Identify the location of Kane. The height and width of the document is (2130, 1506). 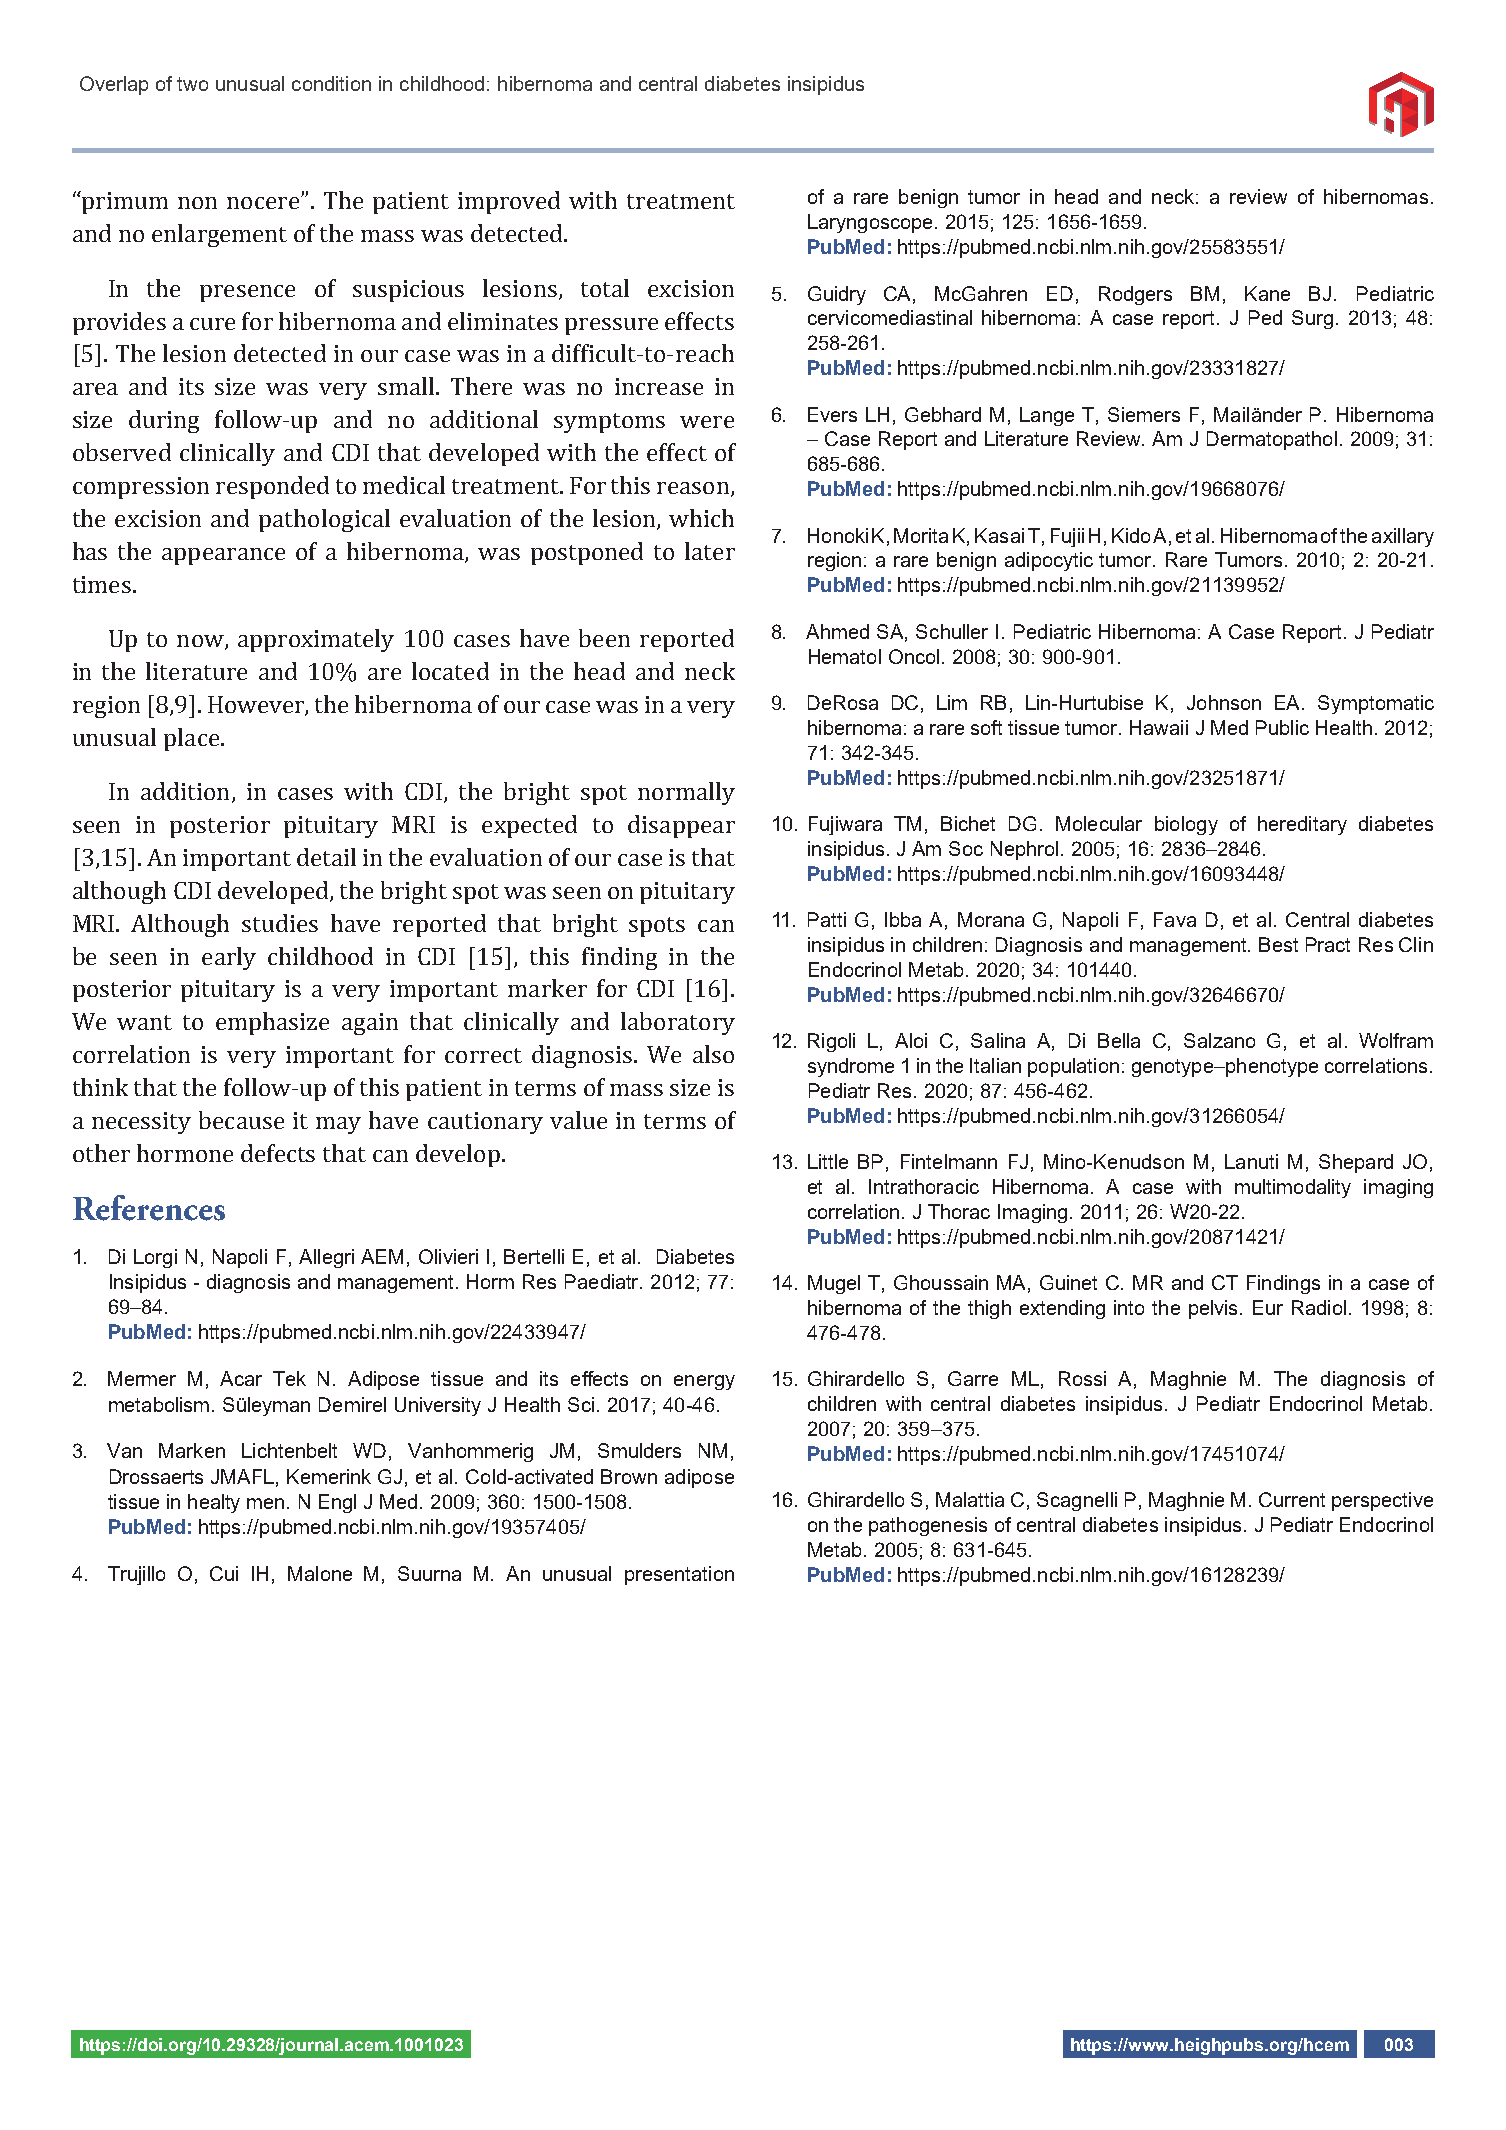
(1267, 293).
